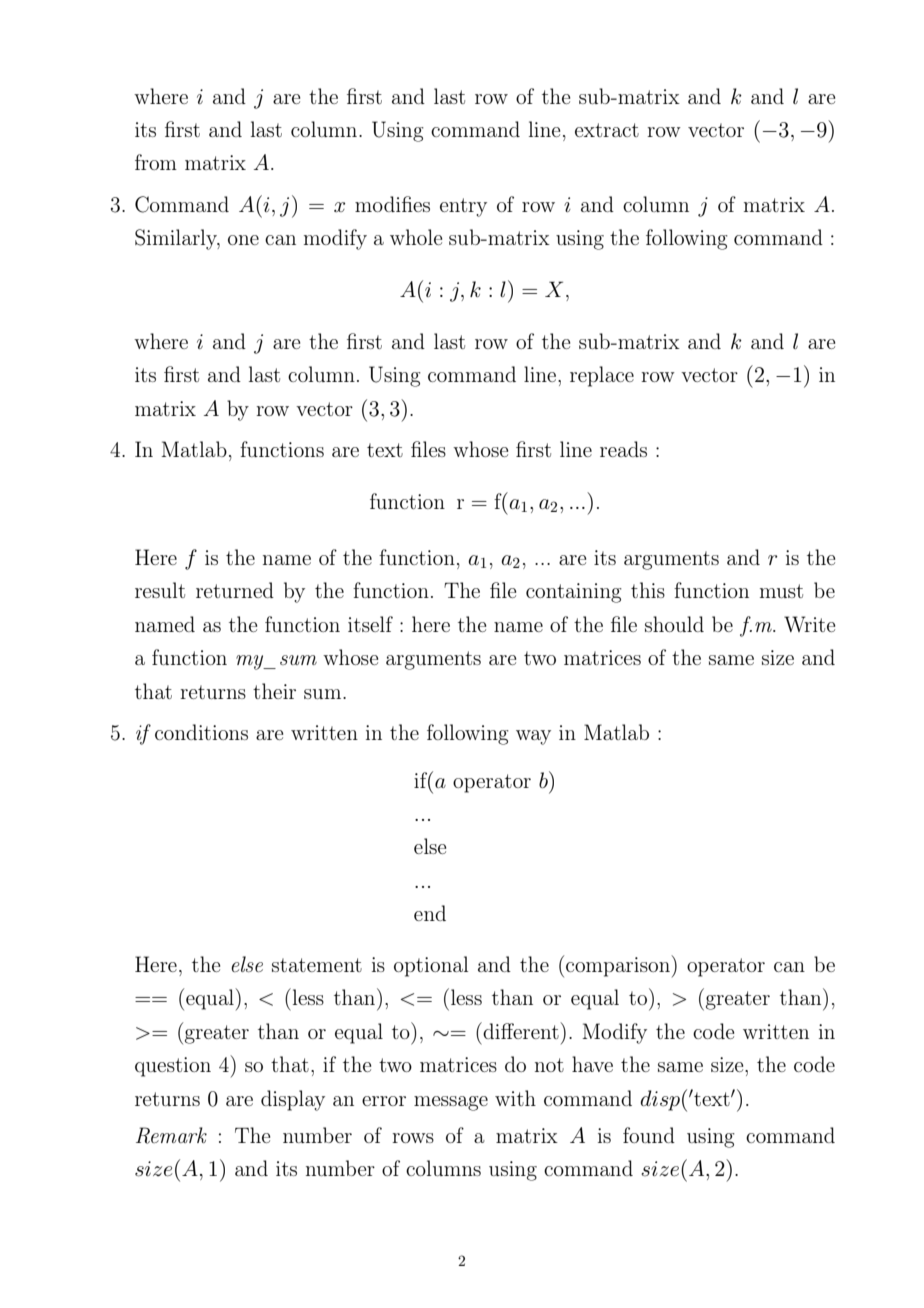  What do you see at coordinates (607, 130) in the screenshot?
I see `extract` at bounding box center [607, 130].
